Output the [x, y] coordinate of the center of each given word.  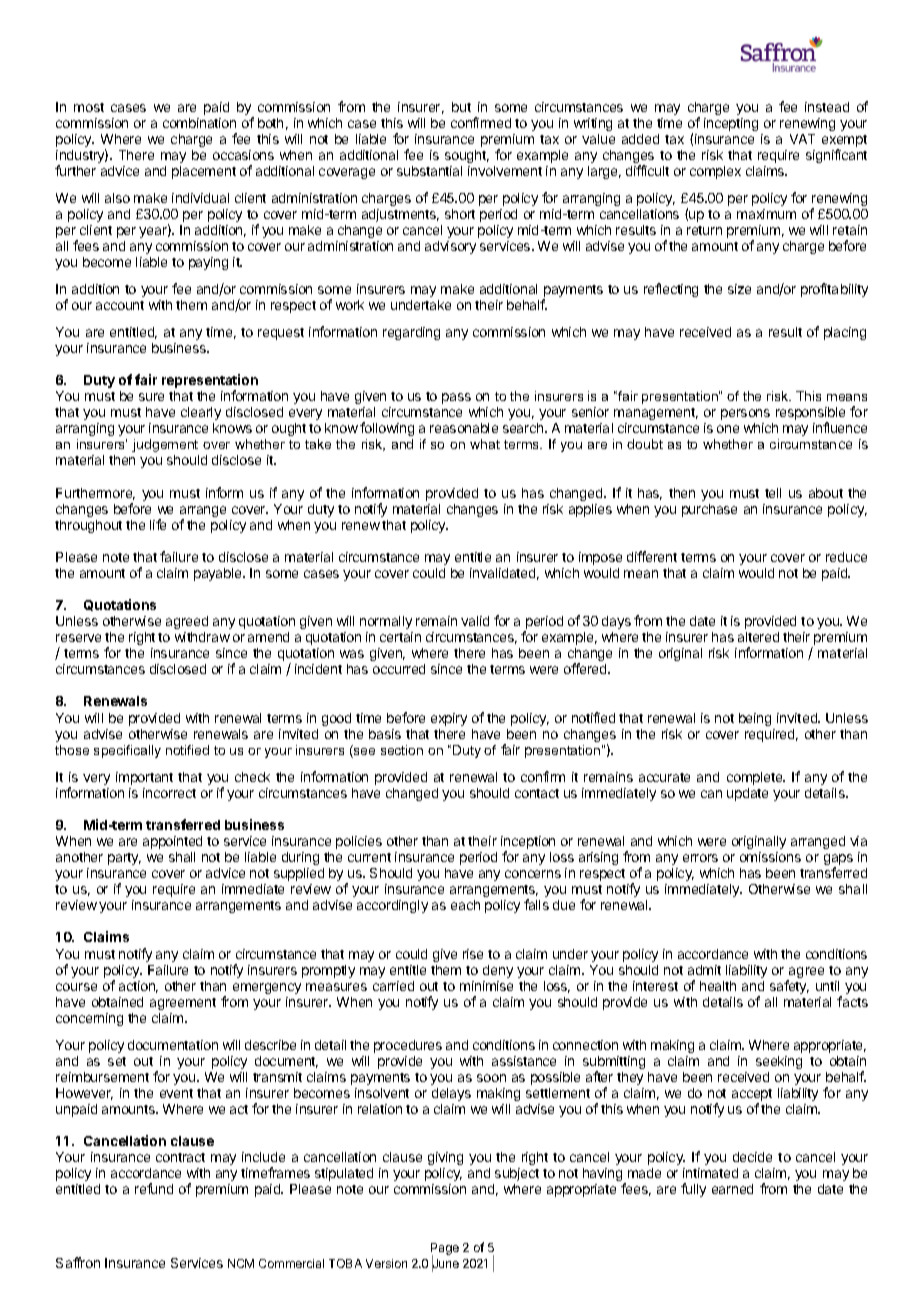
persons [745, 414]
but [461, 107]
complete [756, 778]
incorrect [169, 793]
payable [219, 574]
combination [199, 123]
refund [154, 1188]
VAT [802, 139]
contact [537, 793]
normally [386, 622]
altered [758, 637]
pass [456, 398]
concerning [89, 1019]
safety [789, 987]
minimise [486, 986]
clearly [201, 413]
